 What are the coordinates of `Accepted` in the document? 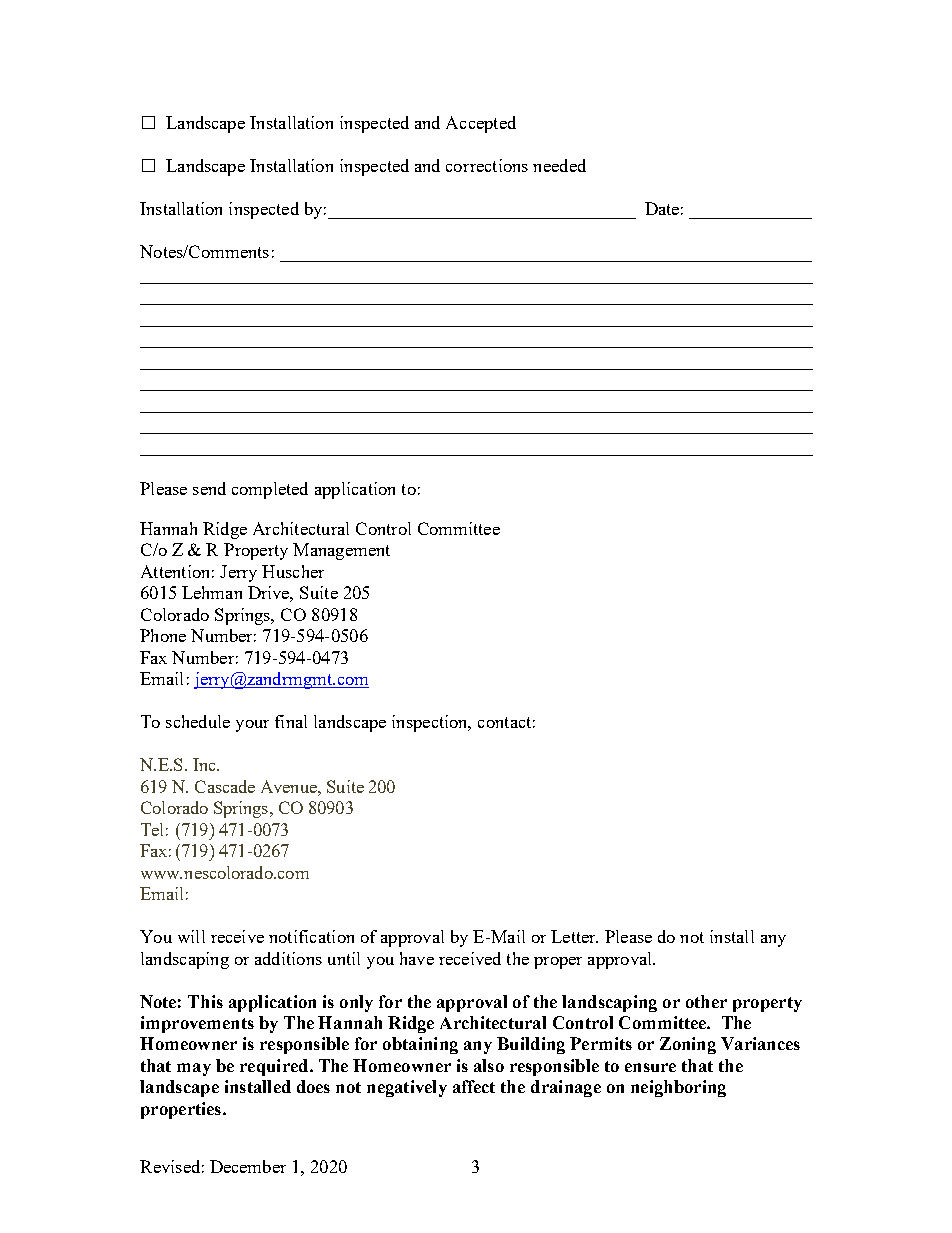 It's located at (481, 124).
